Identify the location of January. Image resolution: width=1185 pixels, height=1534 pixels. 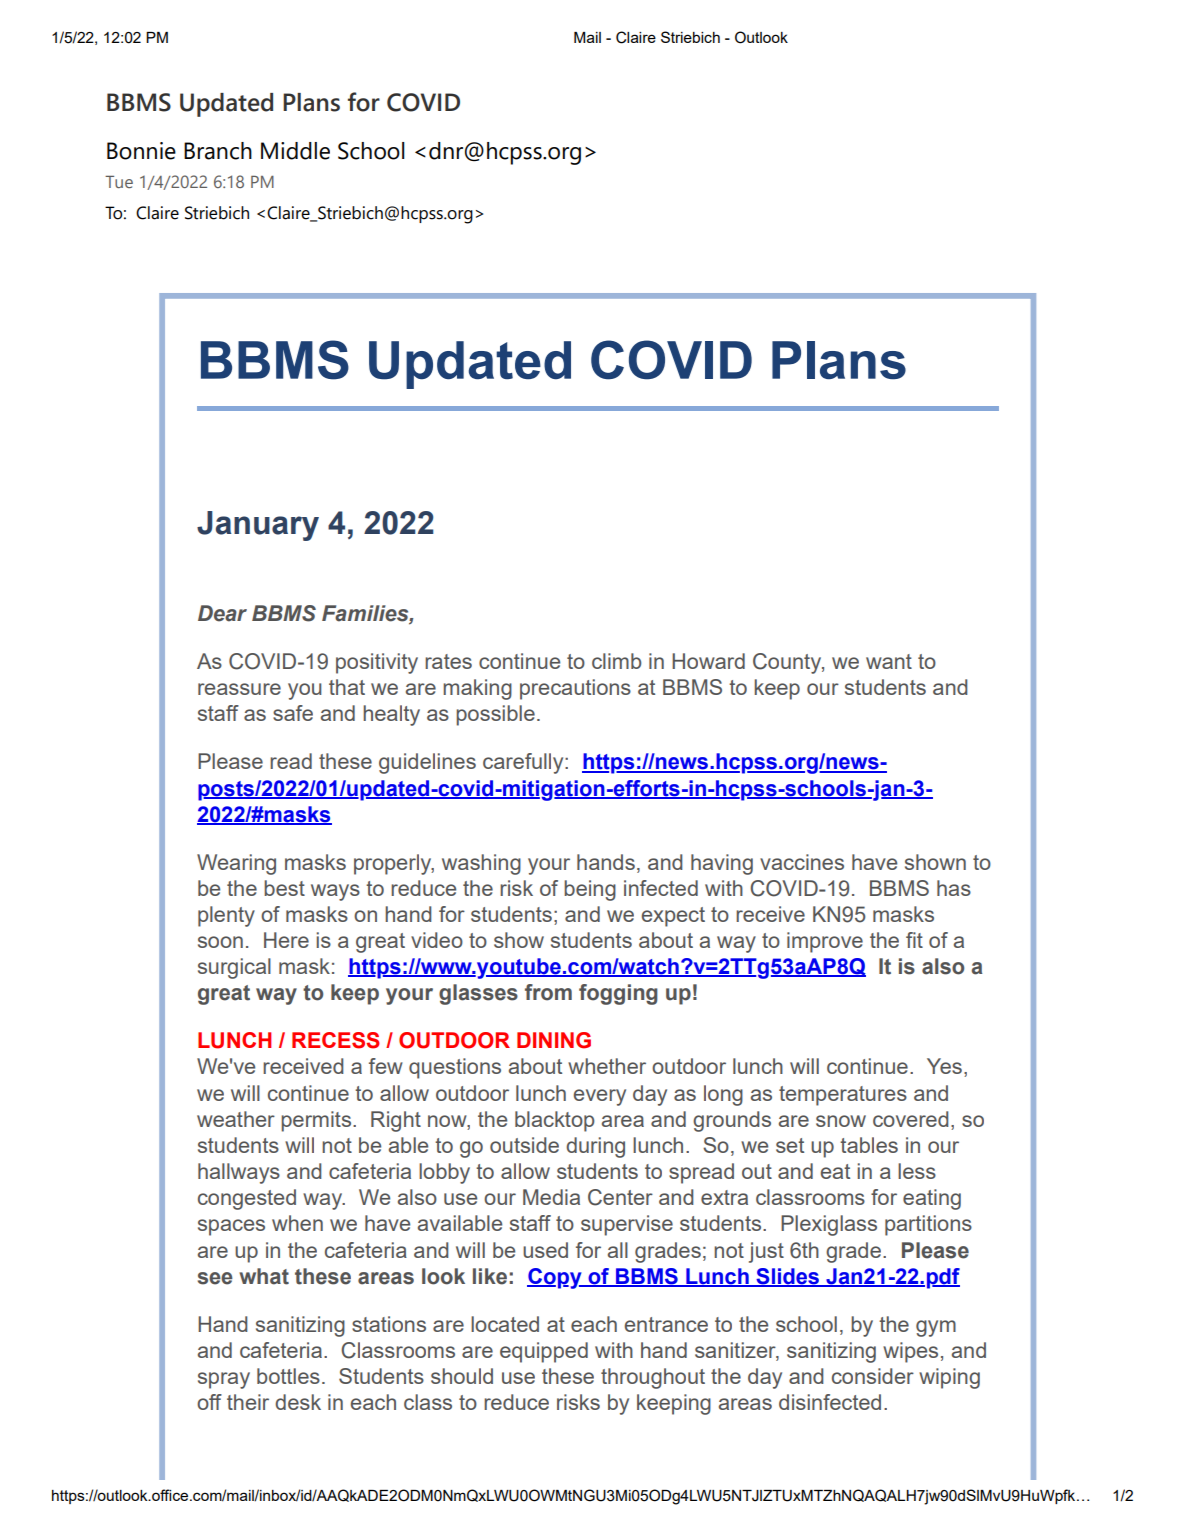
(258, 526).
